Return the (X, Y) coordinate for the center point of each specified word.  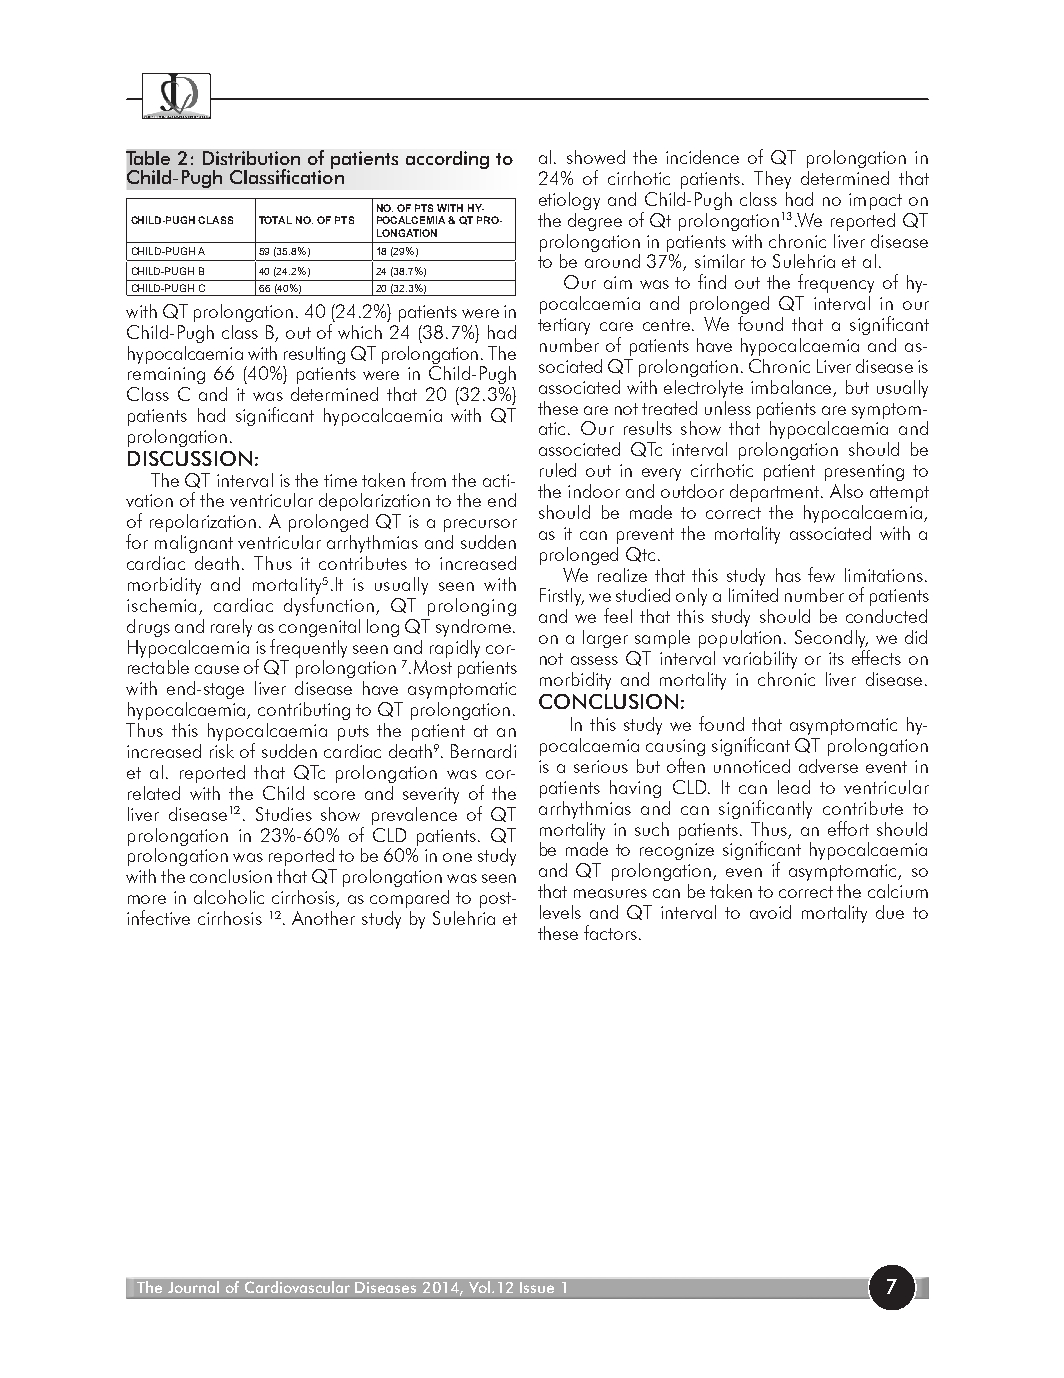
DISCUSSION (190, 458)
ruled (558, 470)
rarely (231, 628)
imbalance (792, 388)
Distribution (251, 158)
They (772, 180)
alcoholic (229, 897)
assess (594, 660)
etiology (569, 201)
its (836, 658)
